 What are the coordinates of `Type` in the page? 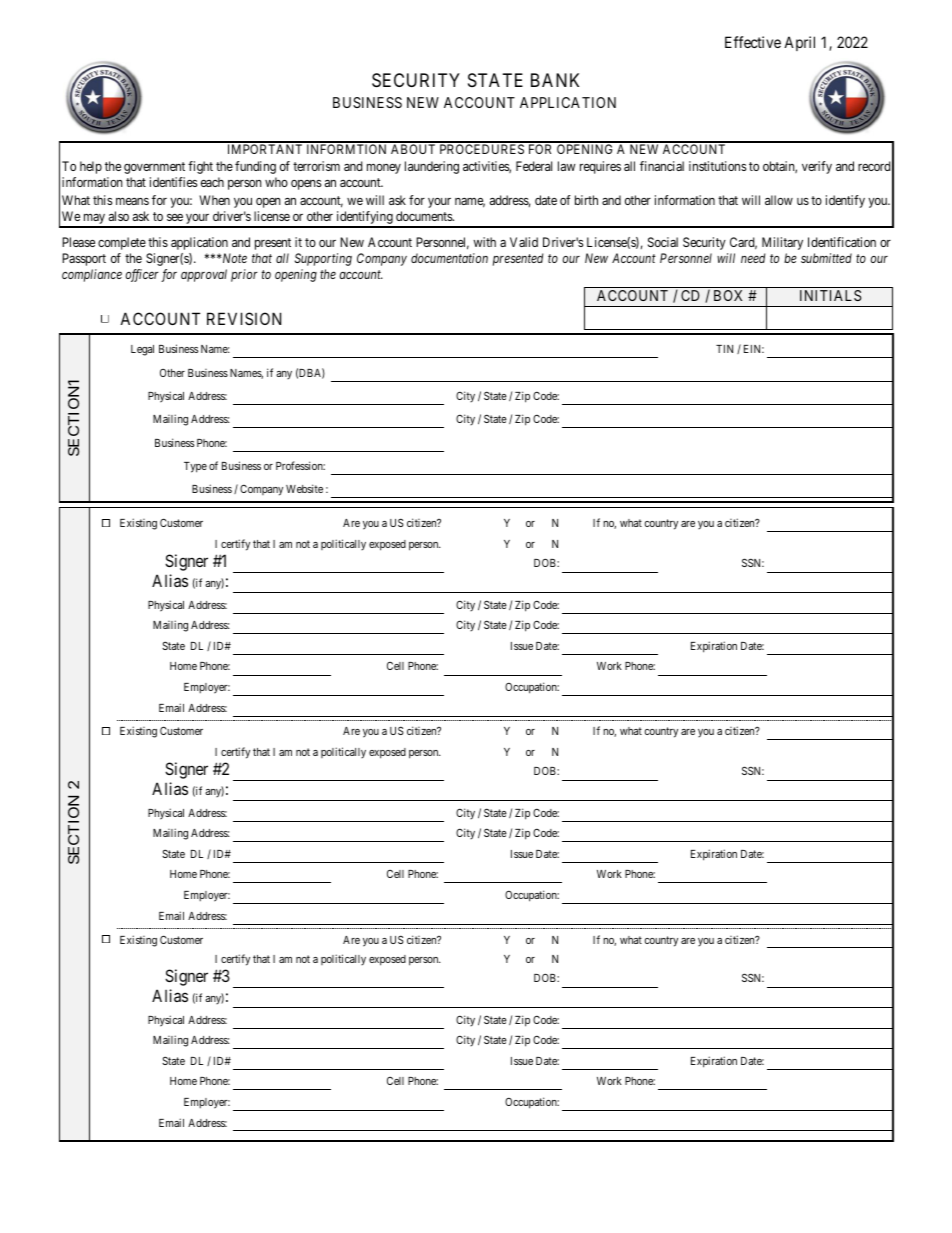 It's located at (195, 467).
